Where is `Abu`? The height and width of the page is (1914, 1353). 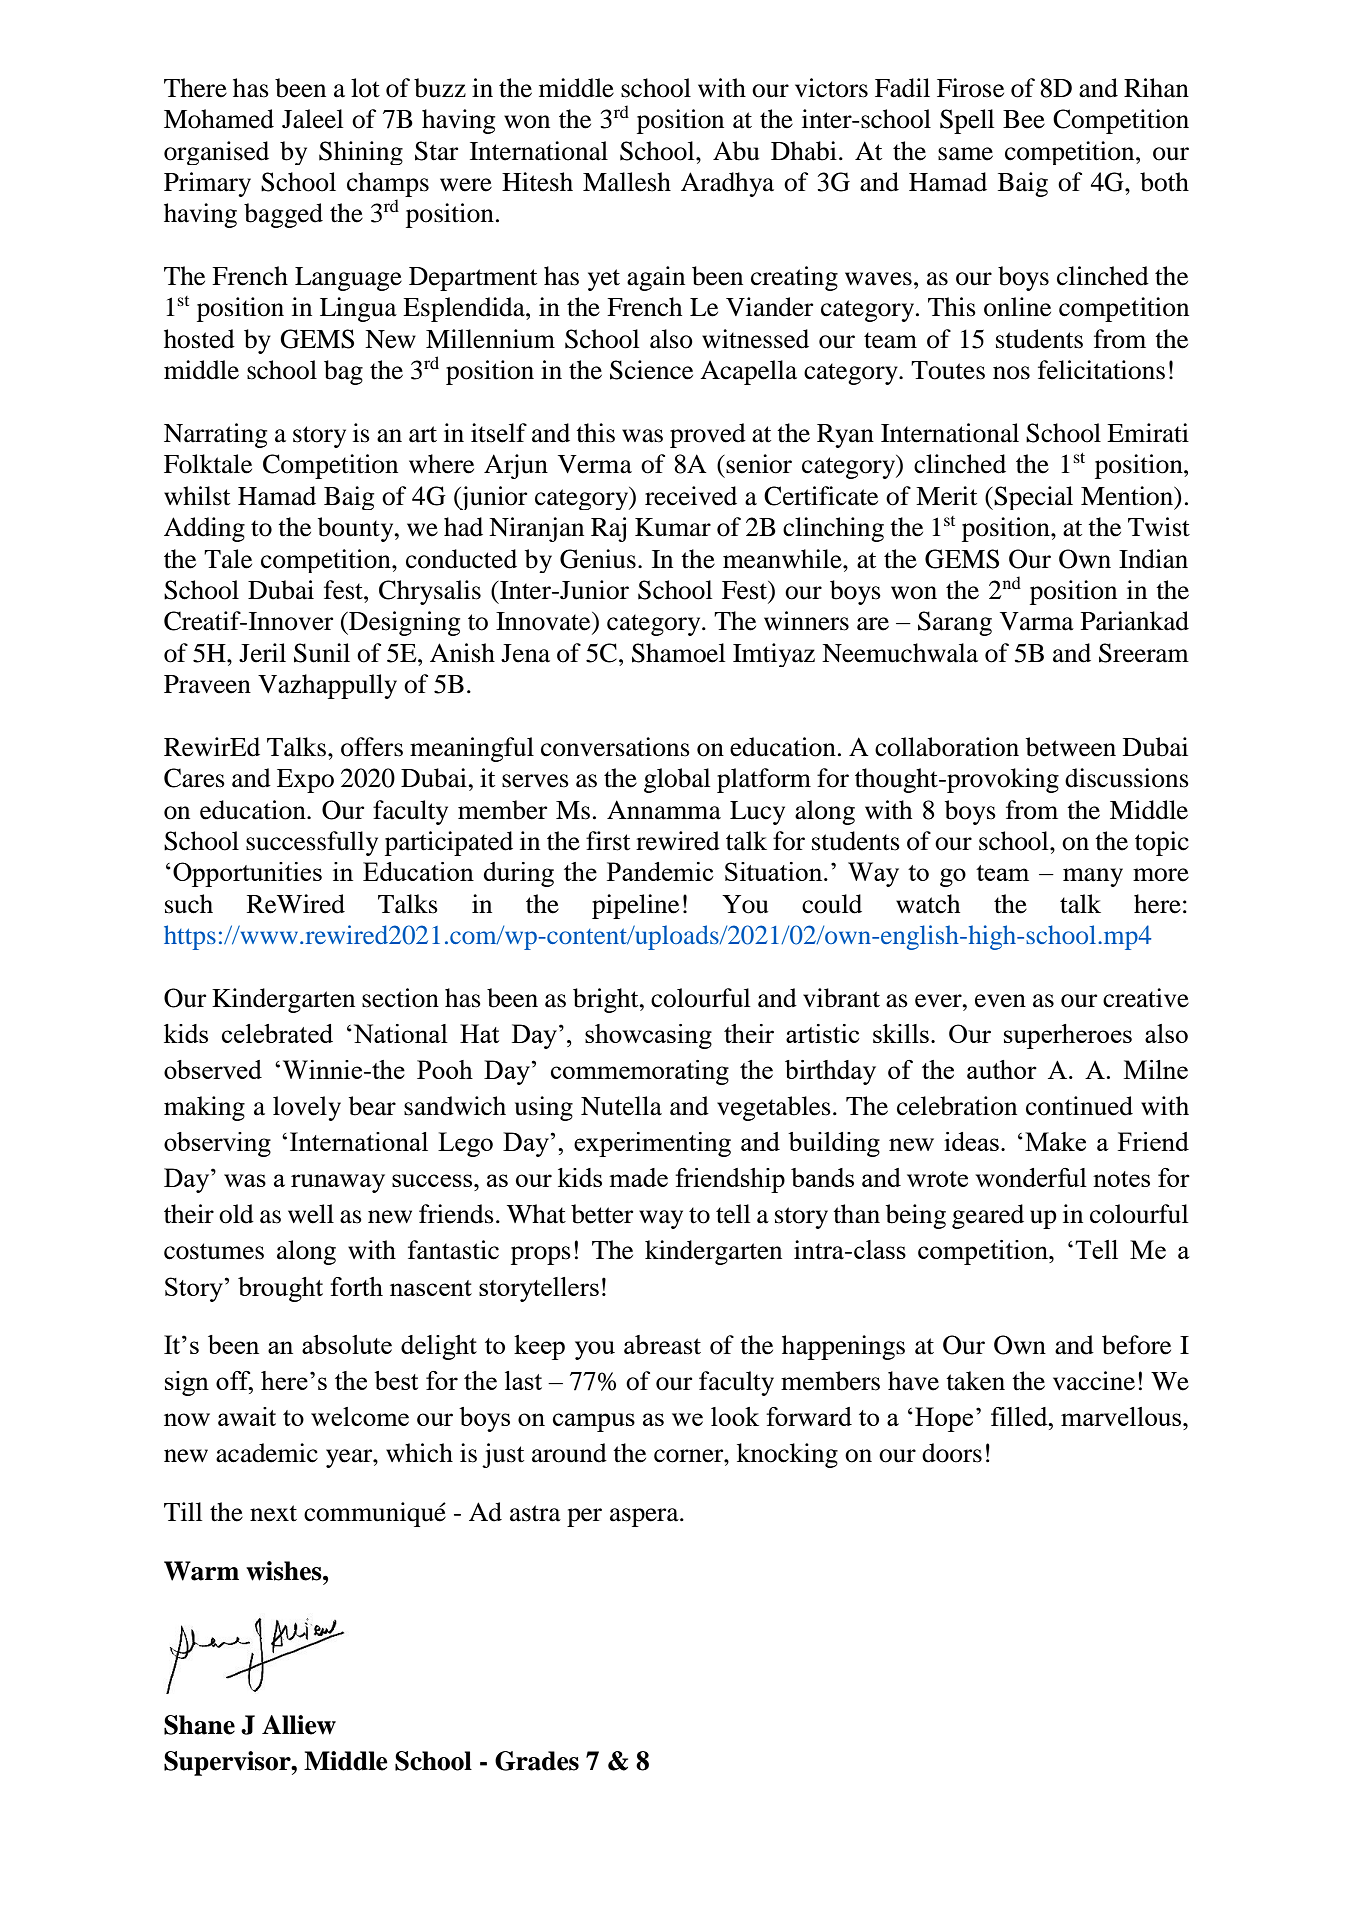 Abu is located at coordinates (736, 151).
